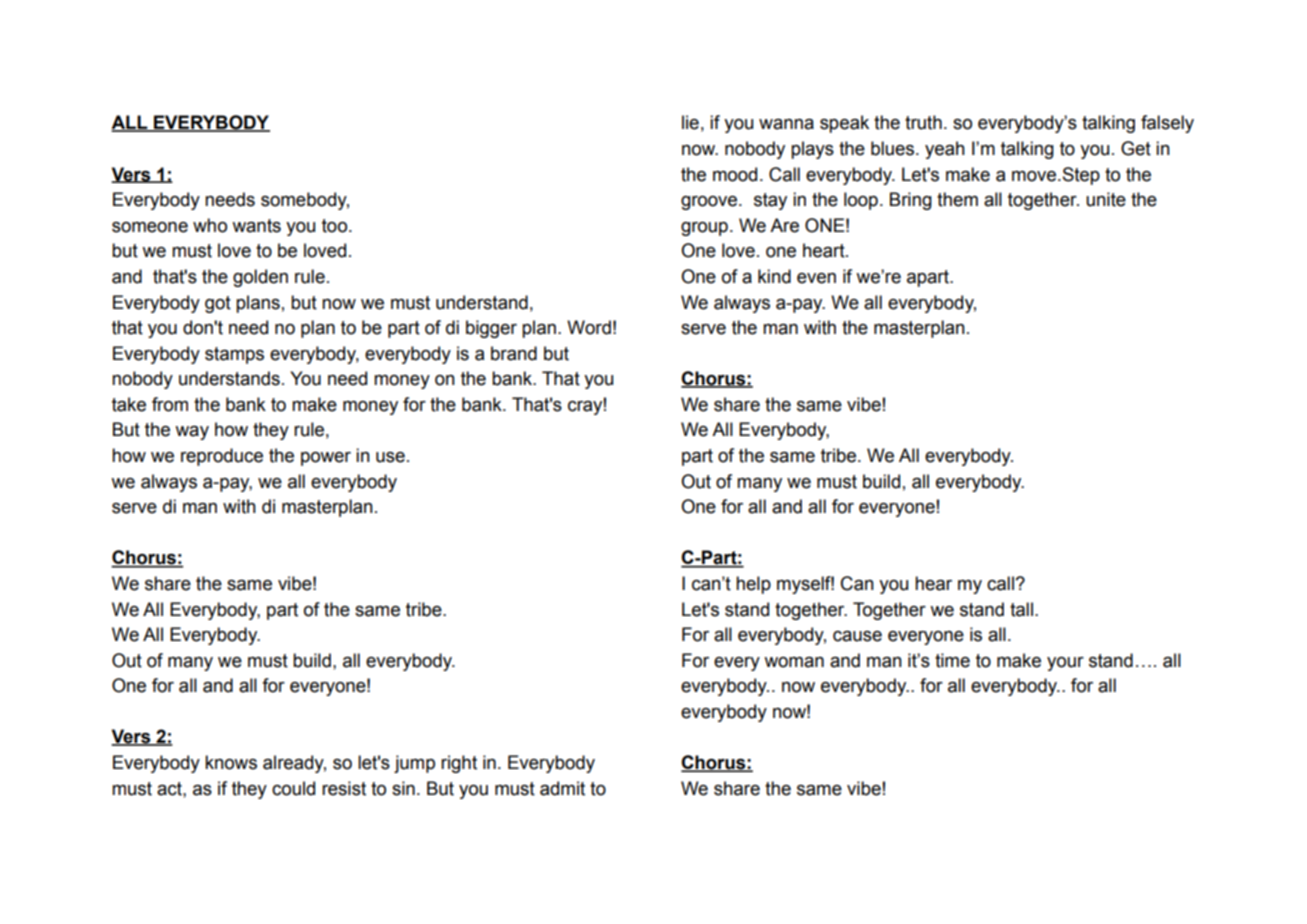 This screenshot has width=1307, height=924. Describe the element at coordinates (816, 278) in the screenshot. I see `even` at that location.
